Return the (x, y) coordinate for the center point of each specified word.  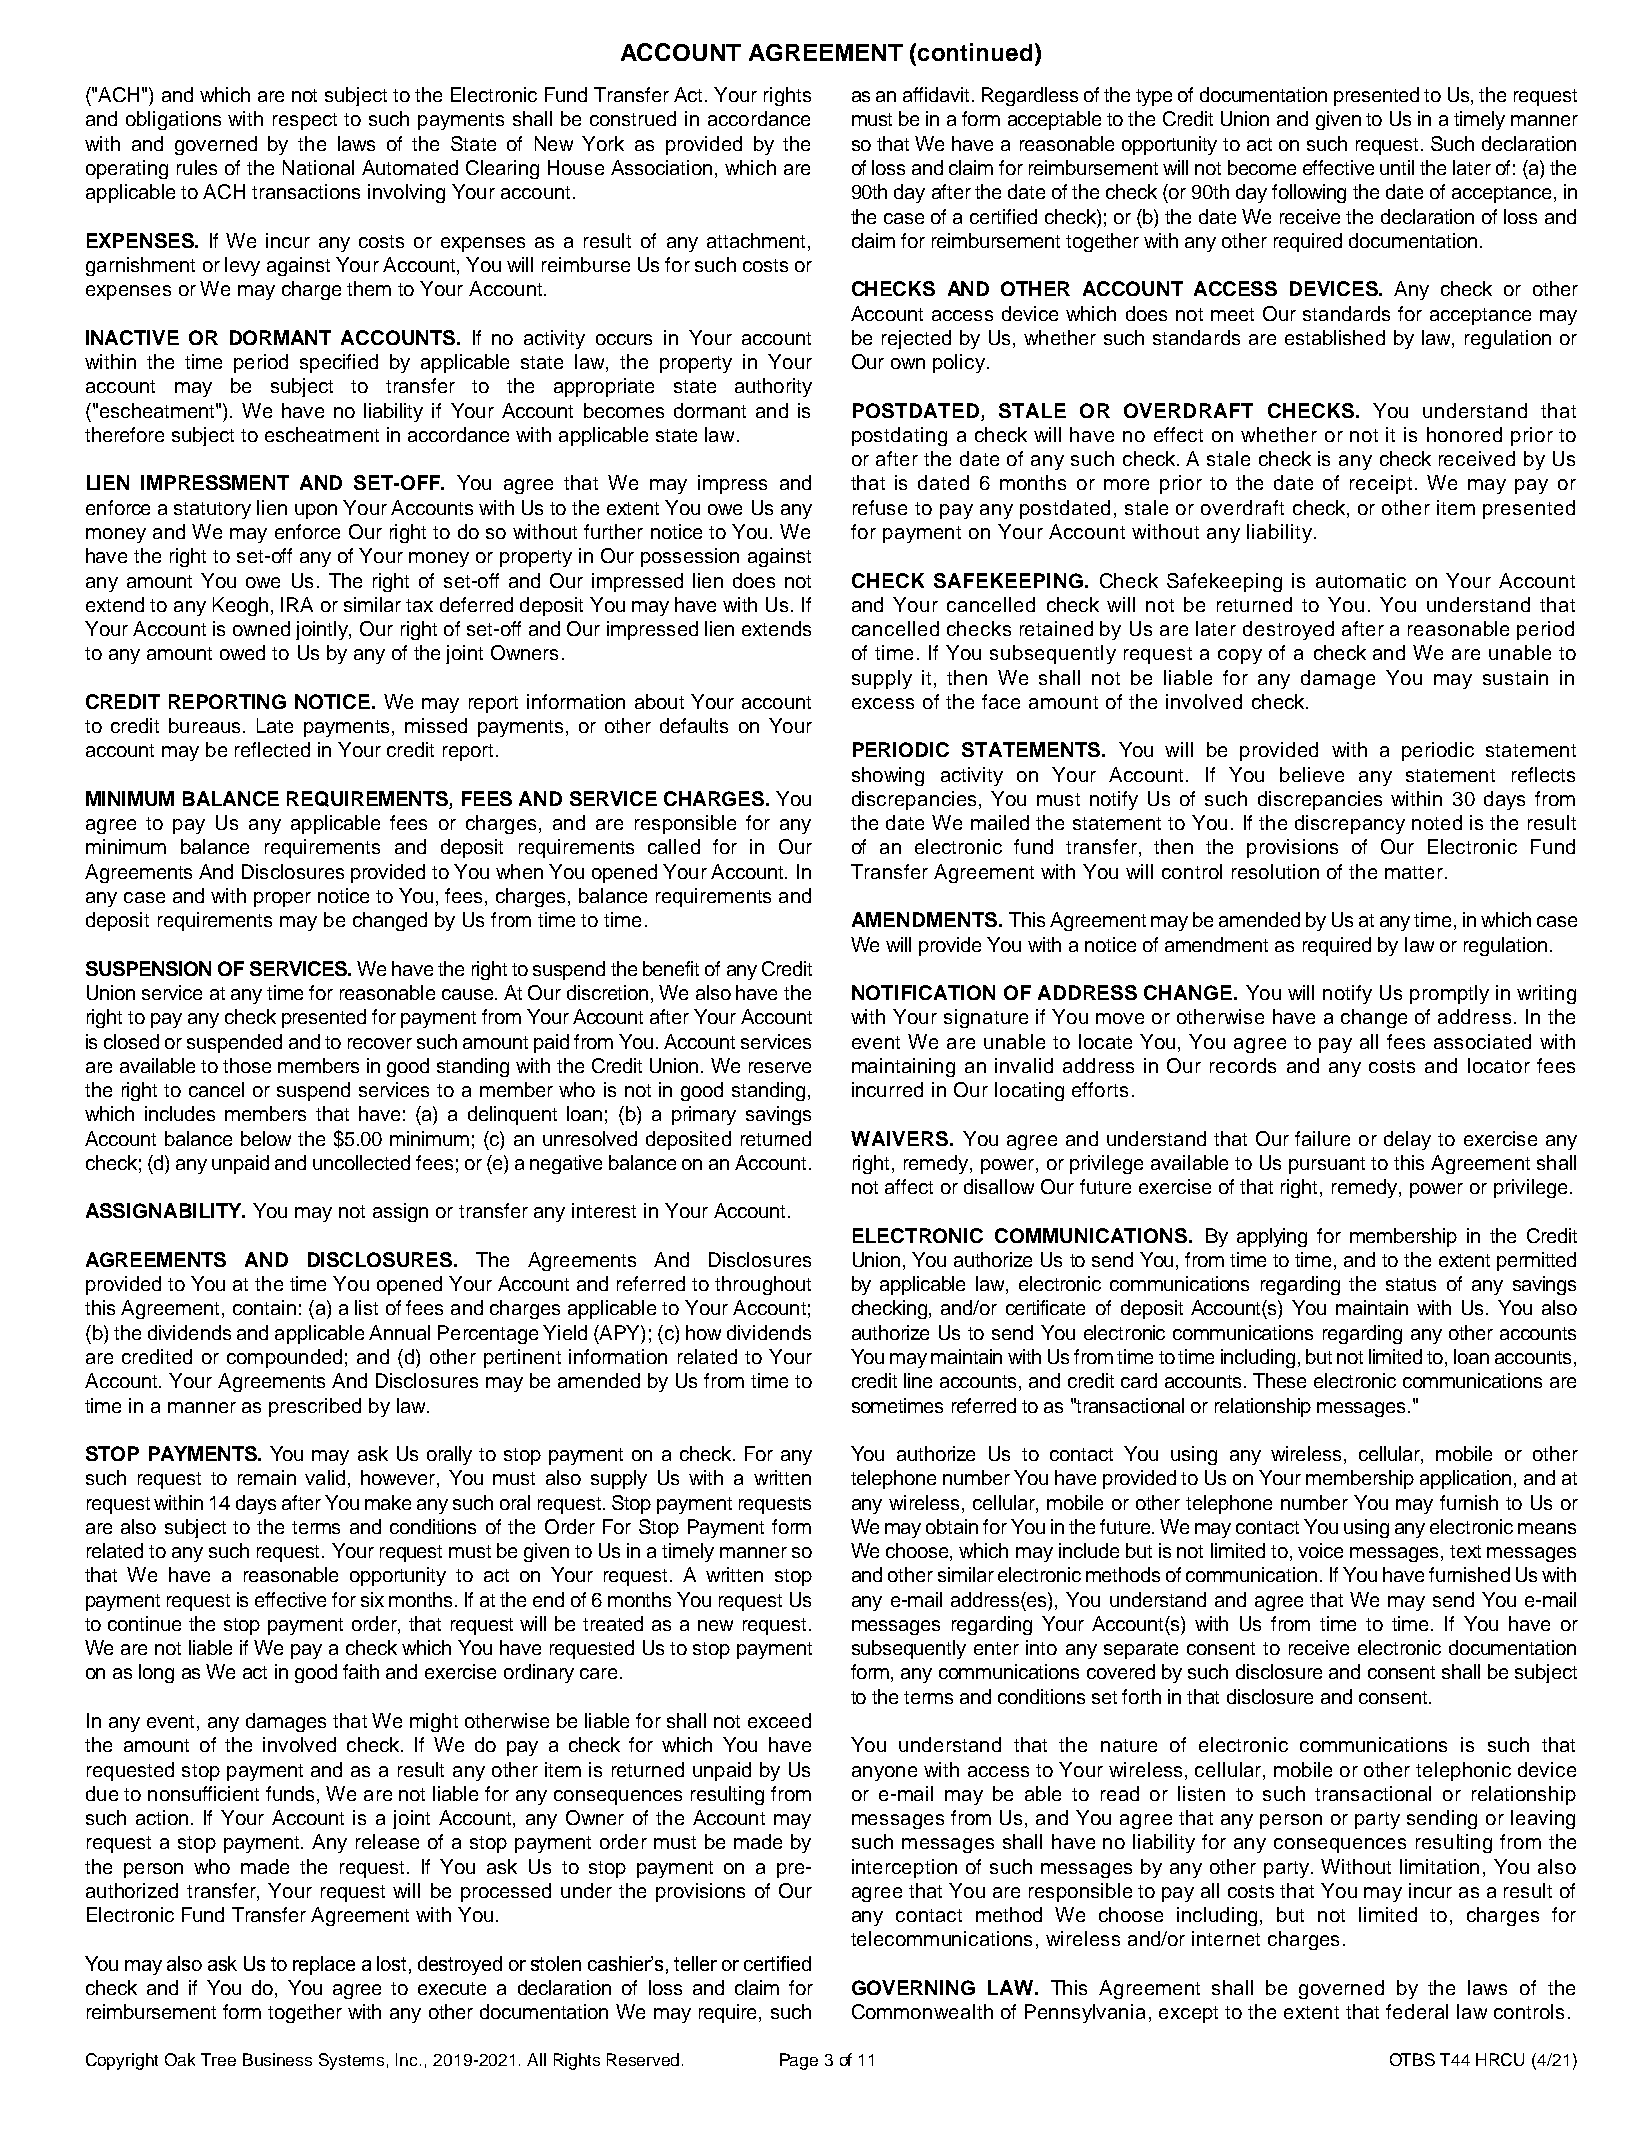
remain (267, 1477)
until (1397, 167)
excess (883, 703)
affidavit (936, 94)
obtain (952, 1526)
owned (261, 628)
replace (324, 1965)
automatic (1361, 580)
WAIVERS (899, 1138)
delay (1407, 1140)
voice (1320, 1550)
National (318, 167)
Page (799, 2061)
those (247, 1065)
